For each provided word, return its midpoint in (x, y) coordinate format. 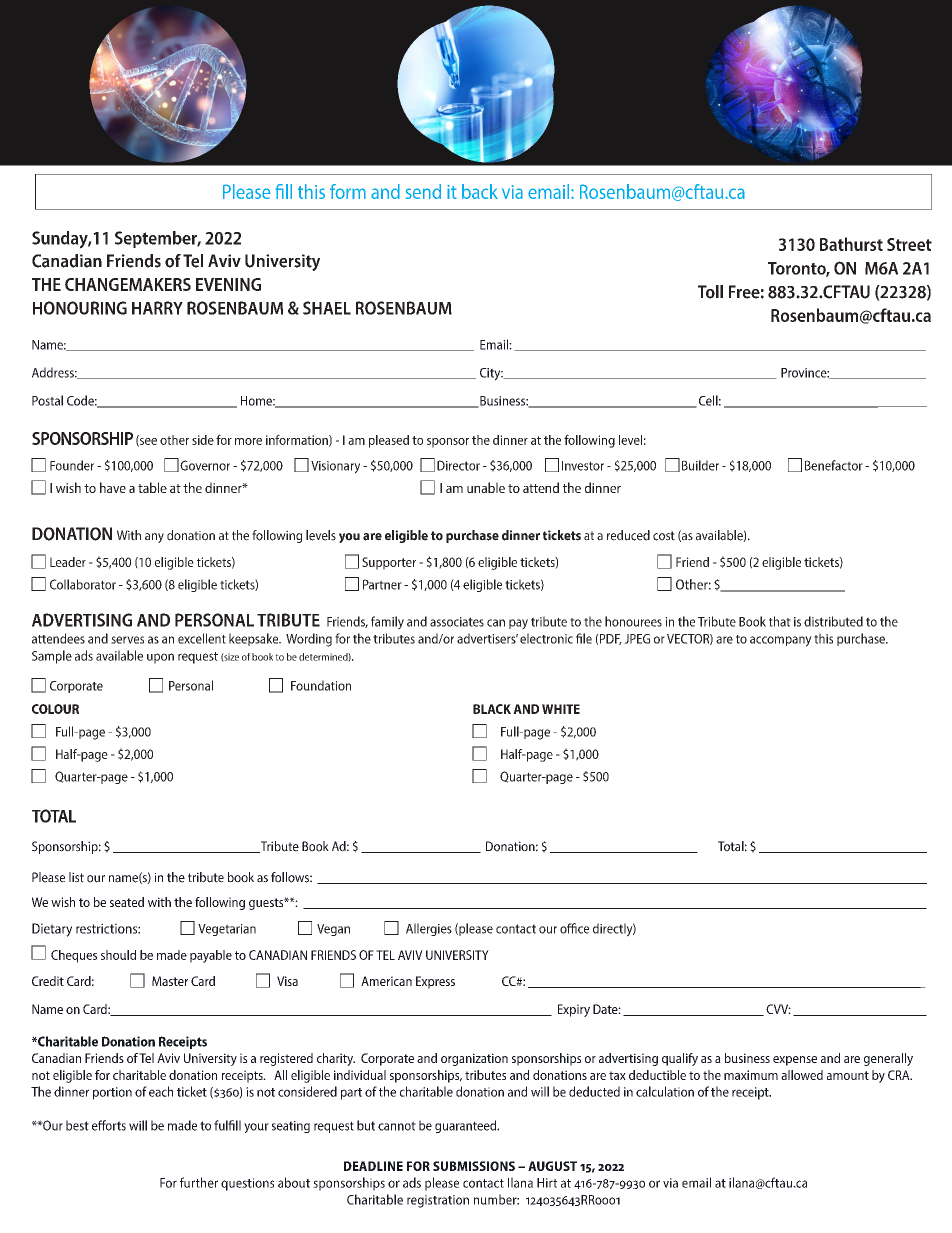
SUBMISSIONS (474, 1166)
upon (160, 658)
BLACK (492, 709)
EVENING (228, 284)
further (199, 1182)
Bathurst (851, 244)
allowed (802, 1075)
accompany (781, 641)
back (480, 191)
